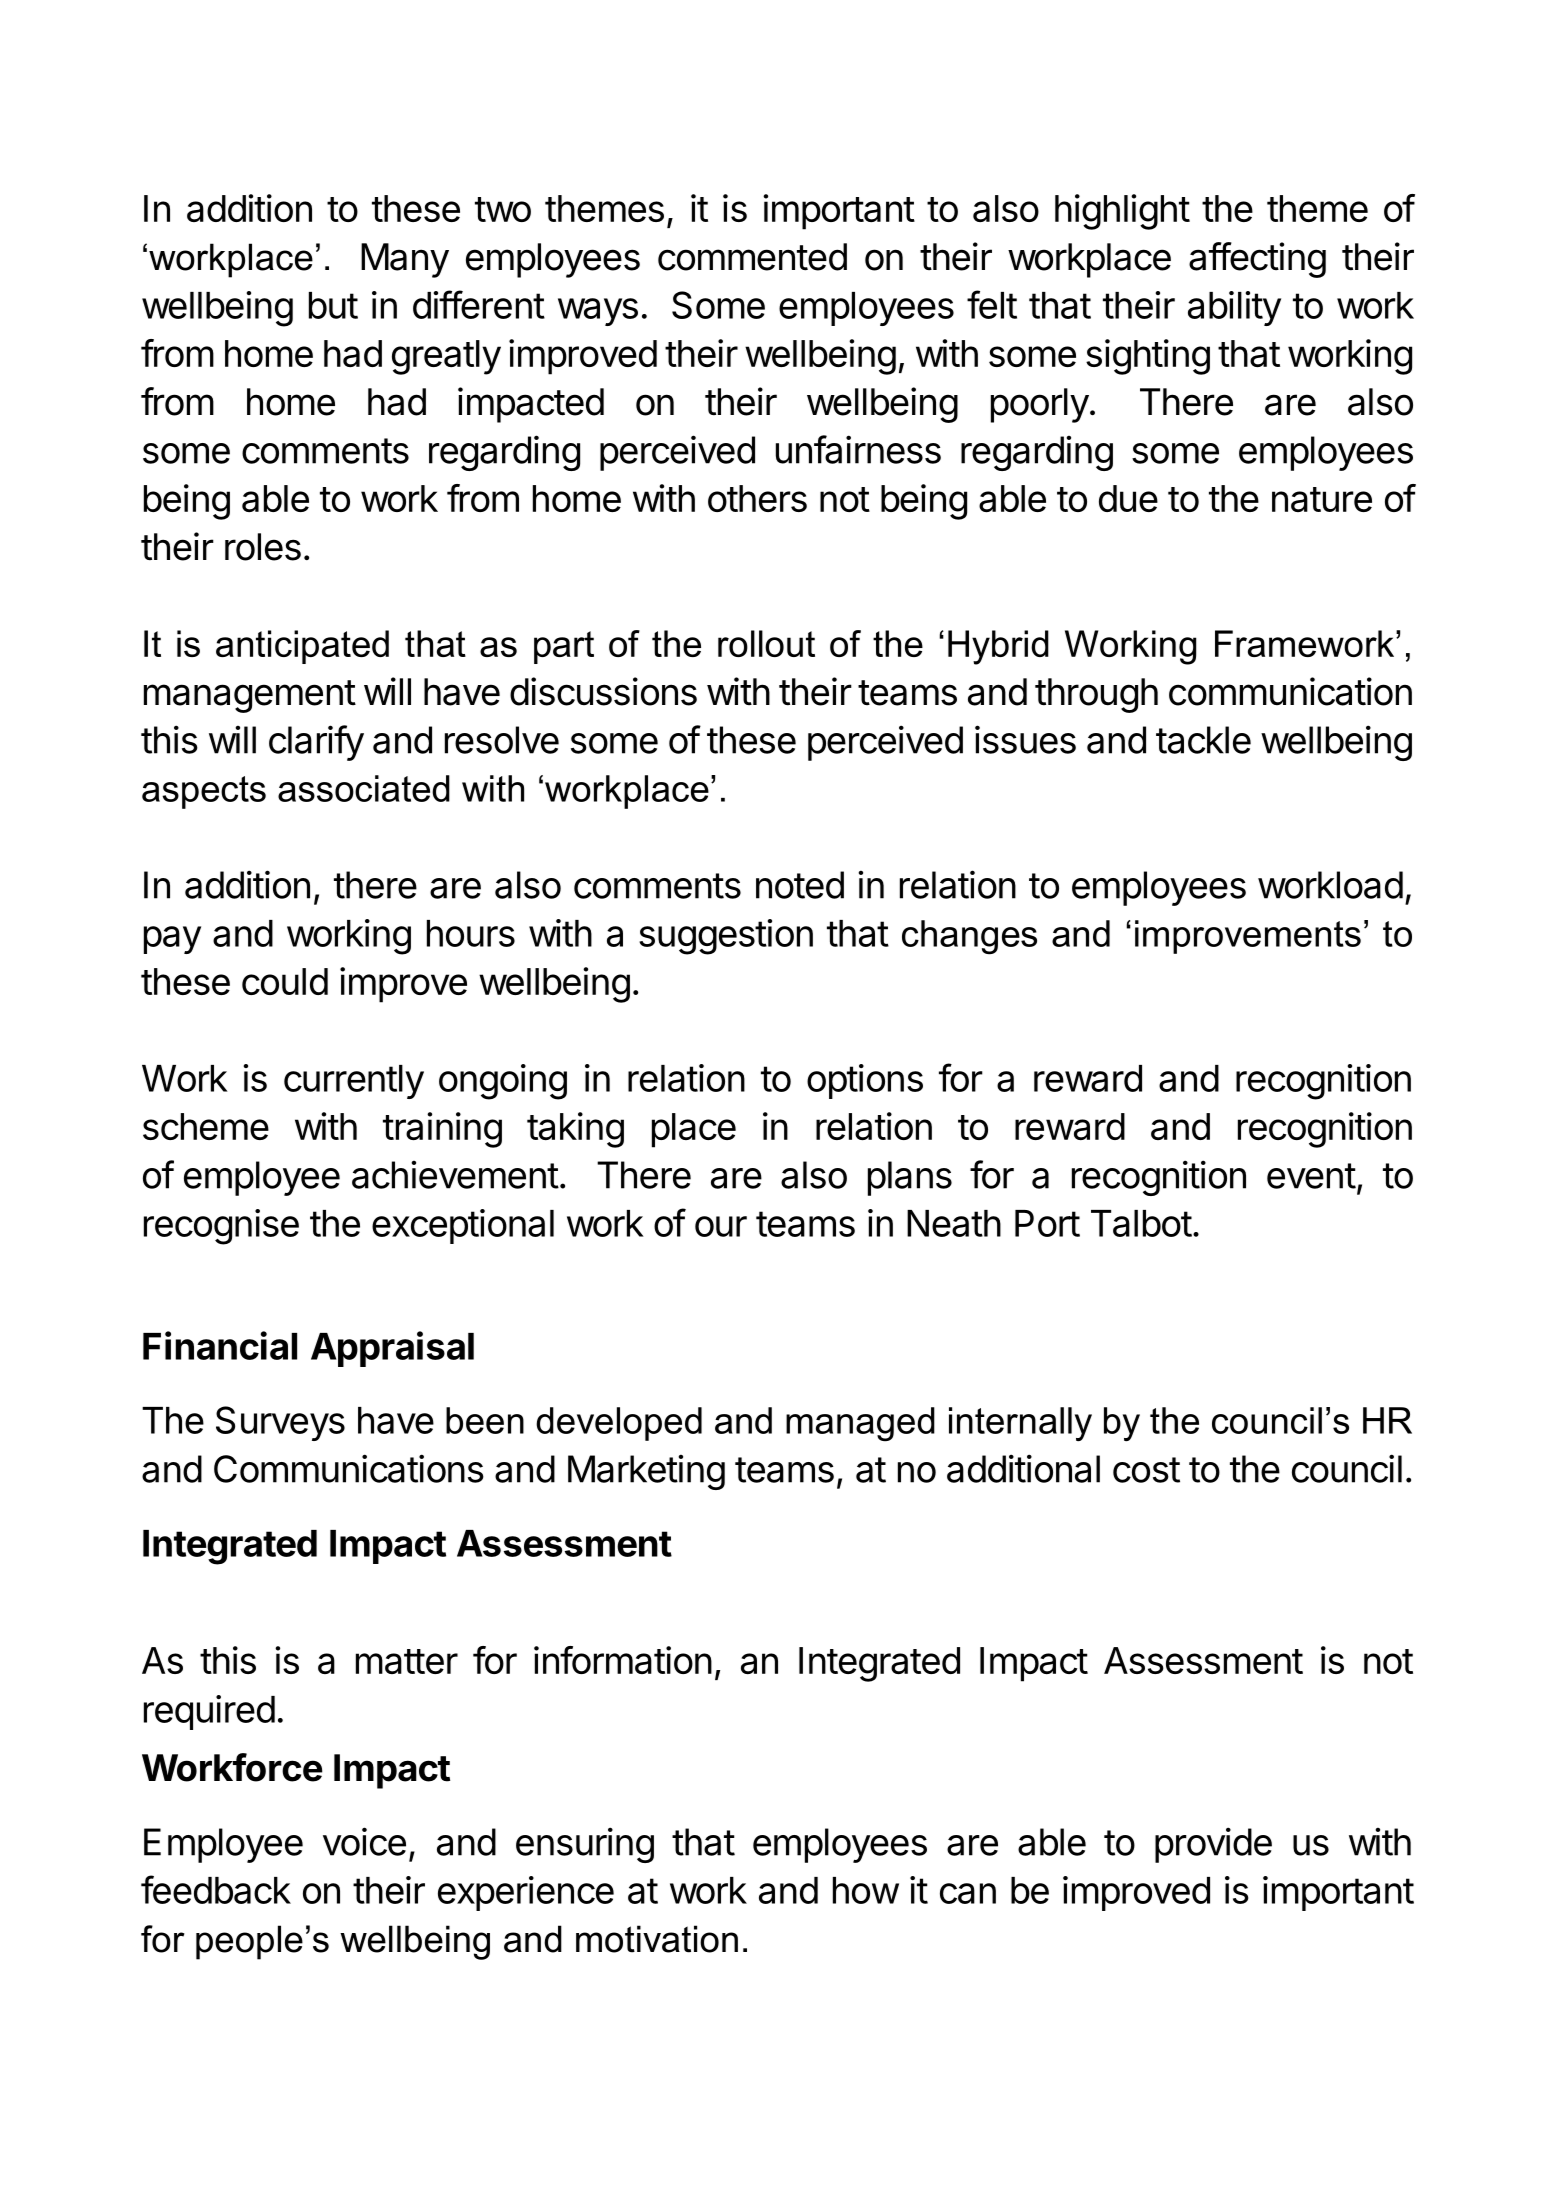 The height and width of the screenshot is (2197, 1554). Describe the element at coordinates (752, 257) in the screenshot. I see `commented` at that location.
